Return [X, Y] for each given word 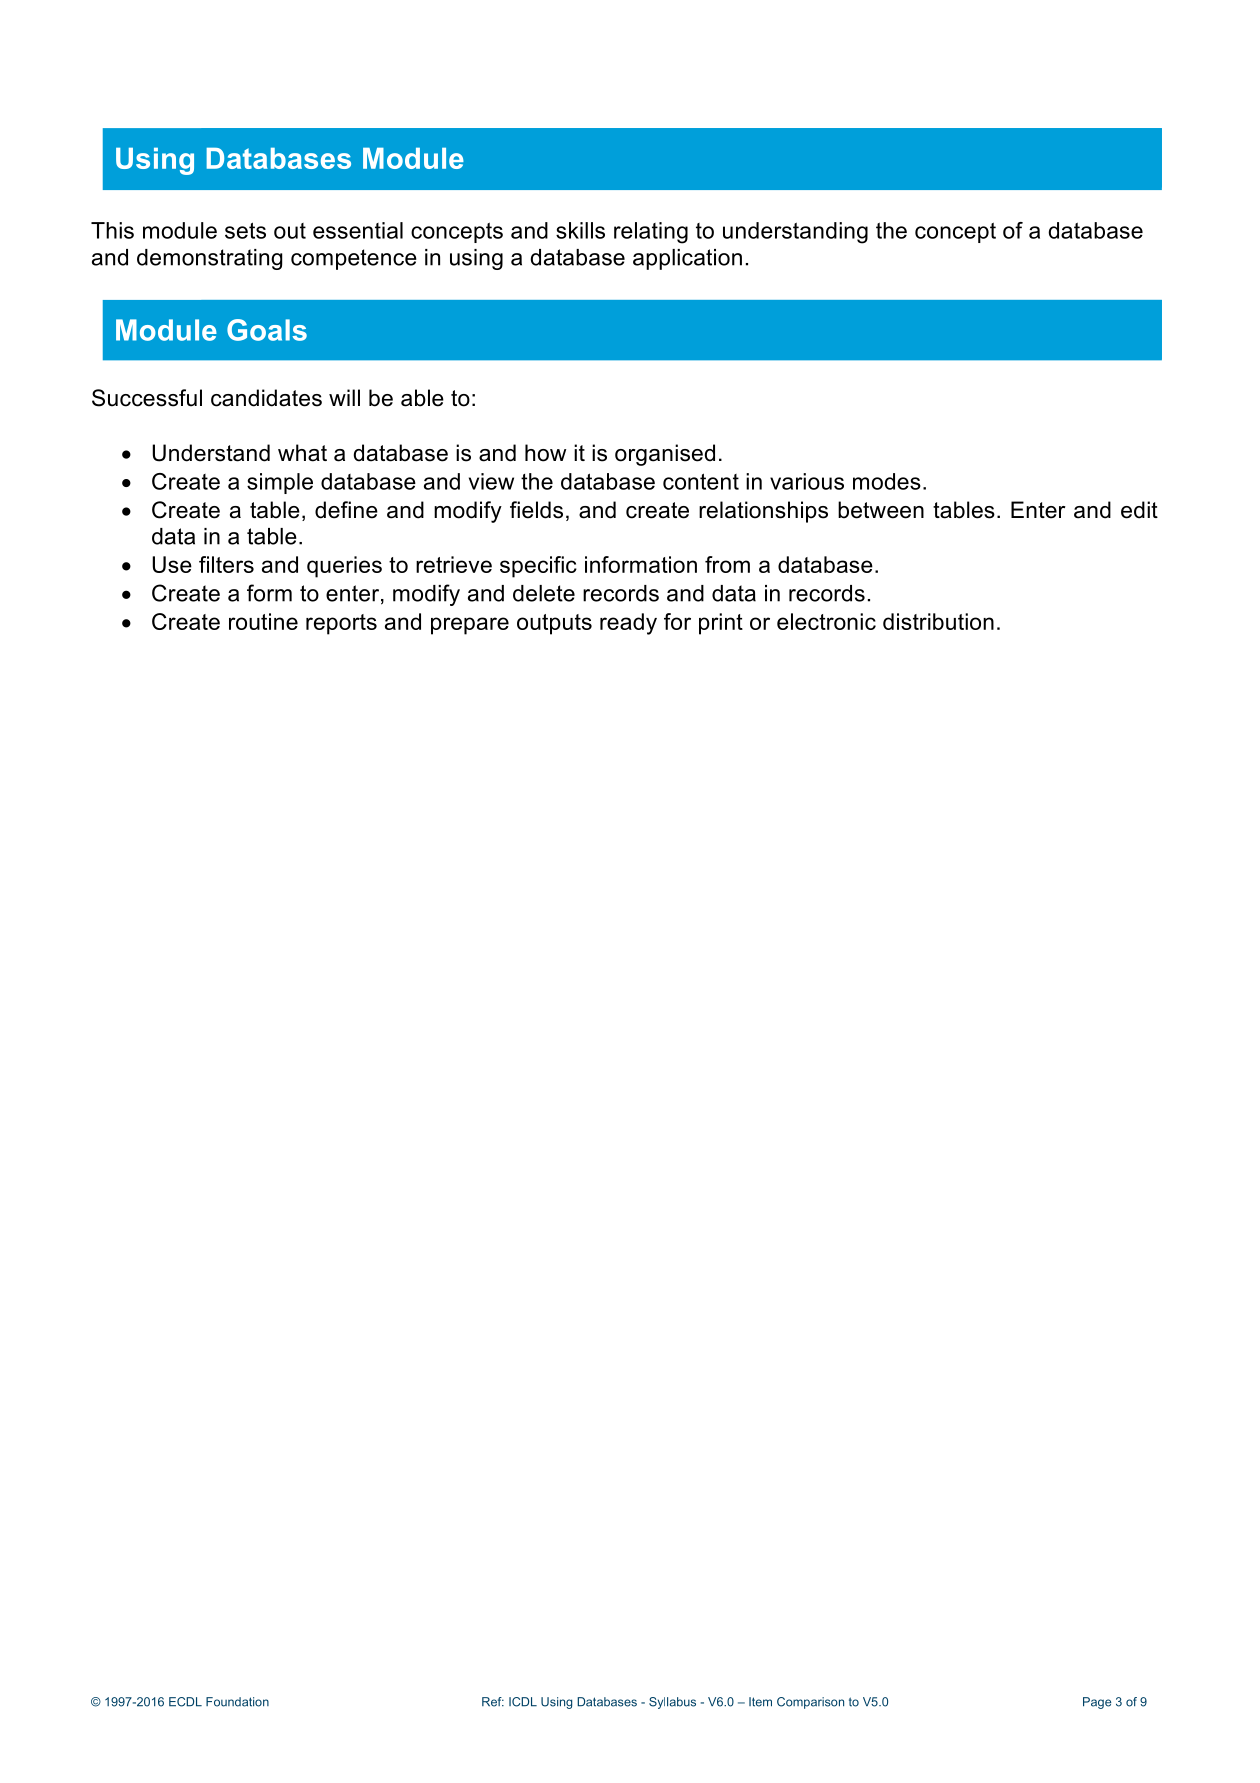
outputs [554, 624]
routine [263, 621]
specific [538, 567]
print [721, 624]
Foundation [237, 1702]
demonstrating [209, 259]
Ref [493, 1702]
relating [651, 233]
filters [226, 564]
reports [341, 624]
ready [628, 624]
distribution [938, 621]
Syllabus [672, 1703]
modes [887, 481]
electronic [826, 621]
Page [1097, 1703]
